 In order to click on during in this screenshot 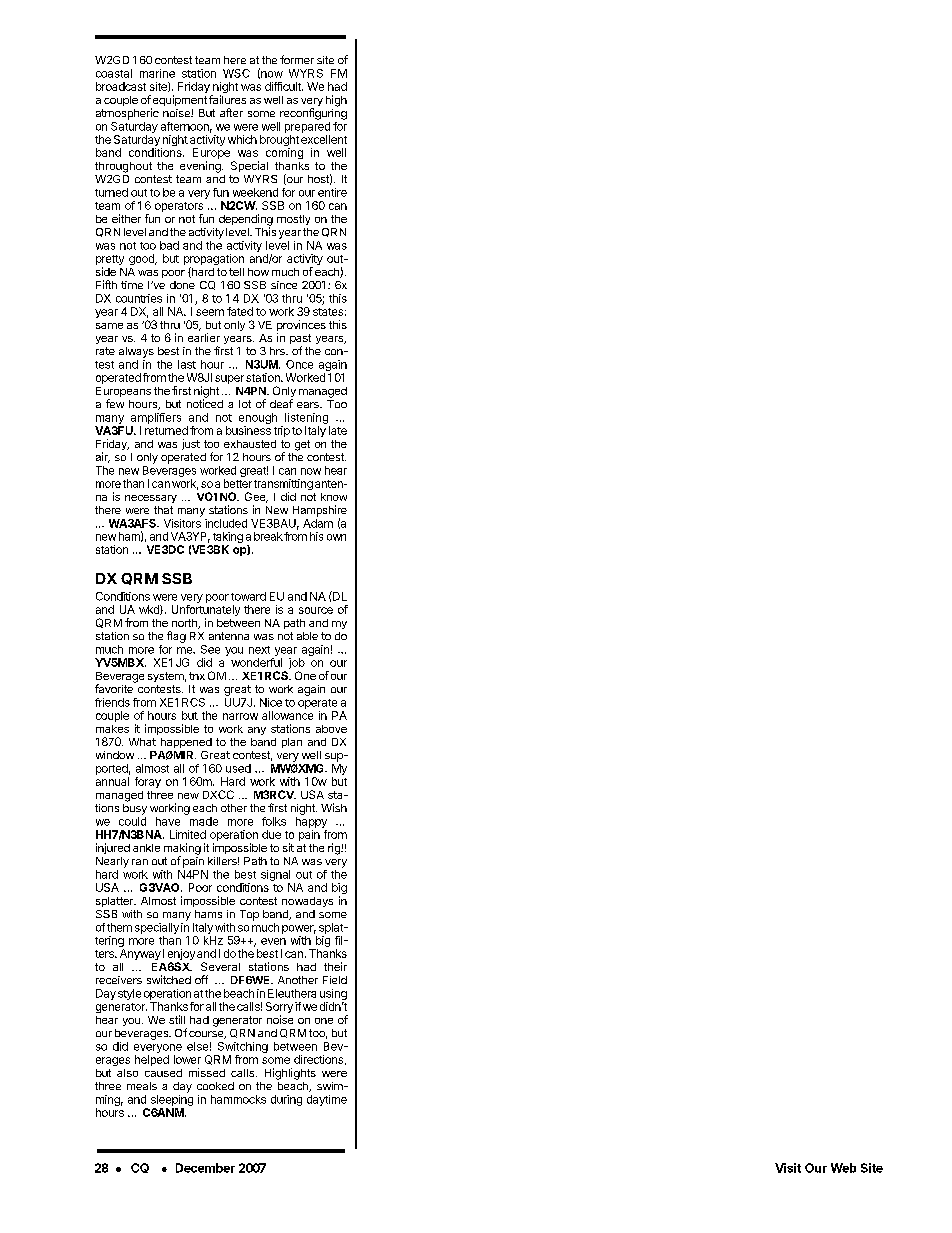, I will do `click(286, 1100)`.
